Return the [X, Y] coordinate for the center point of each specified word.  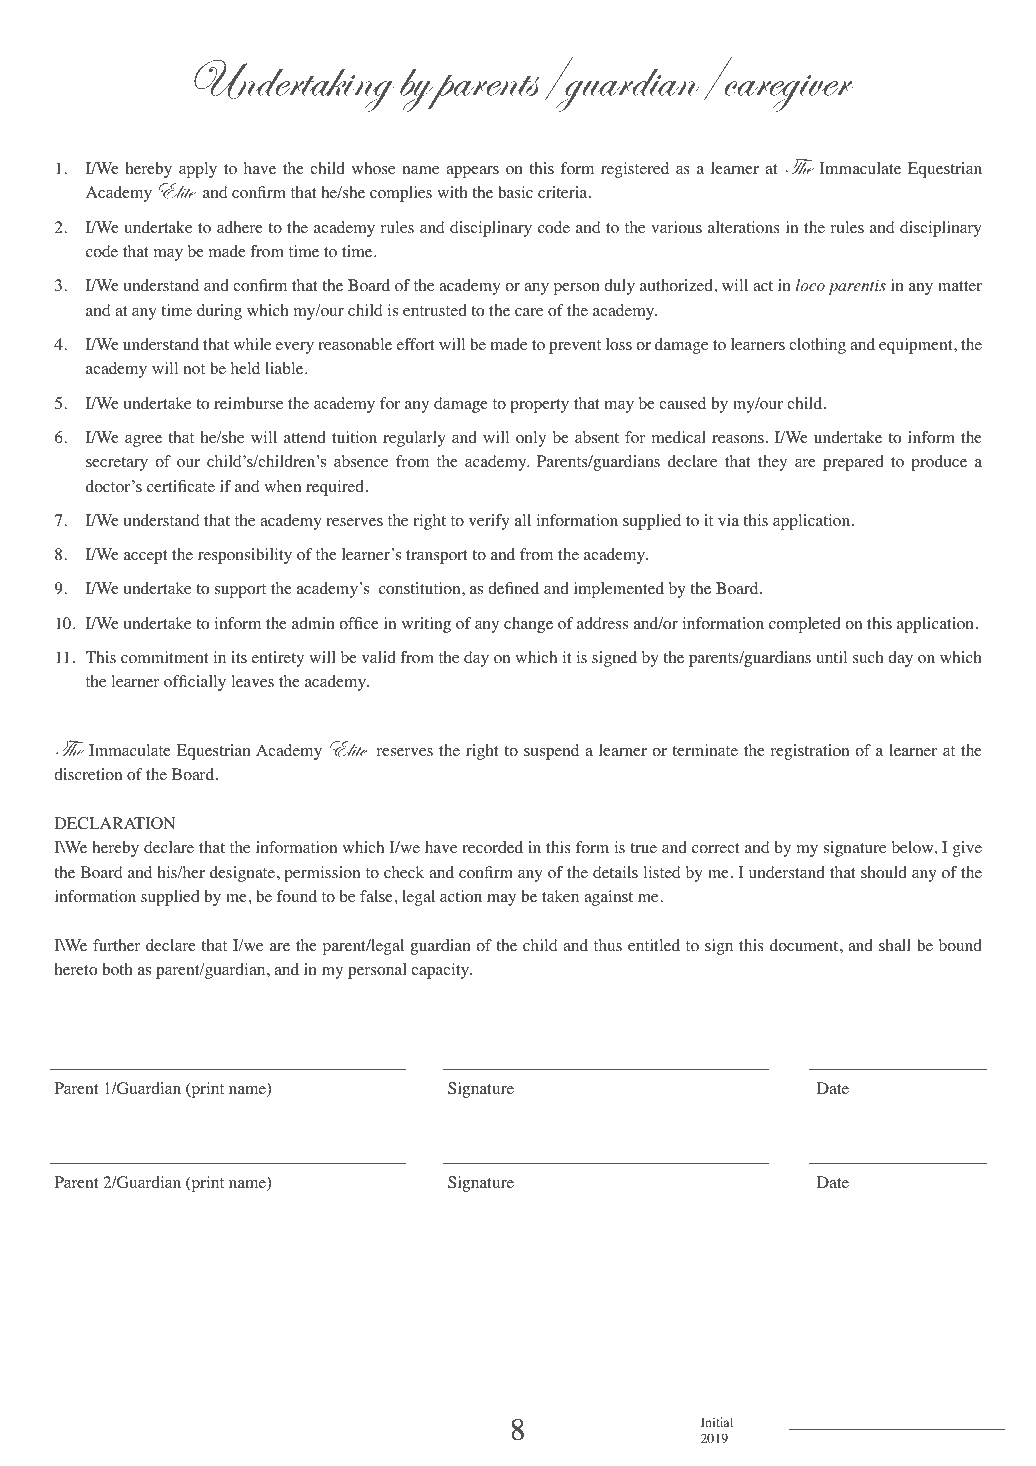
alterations [744, 227]
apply [198, 170]
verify [489, 522]
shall [895, 945]
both [117, 969]
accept [145, 557]
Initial [717, 1422]
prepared [853, 463]
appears [472, 172]
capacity [441, 971]
